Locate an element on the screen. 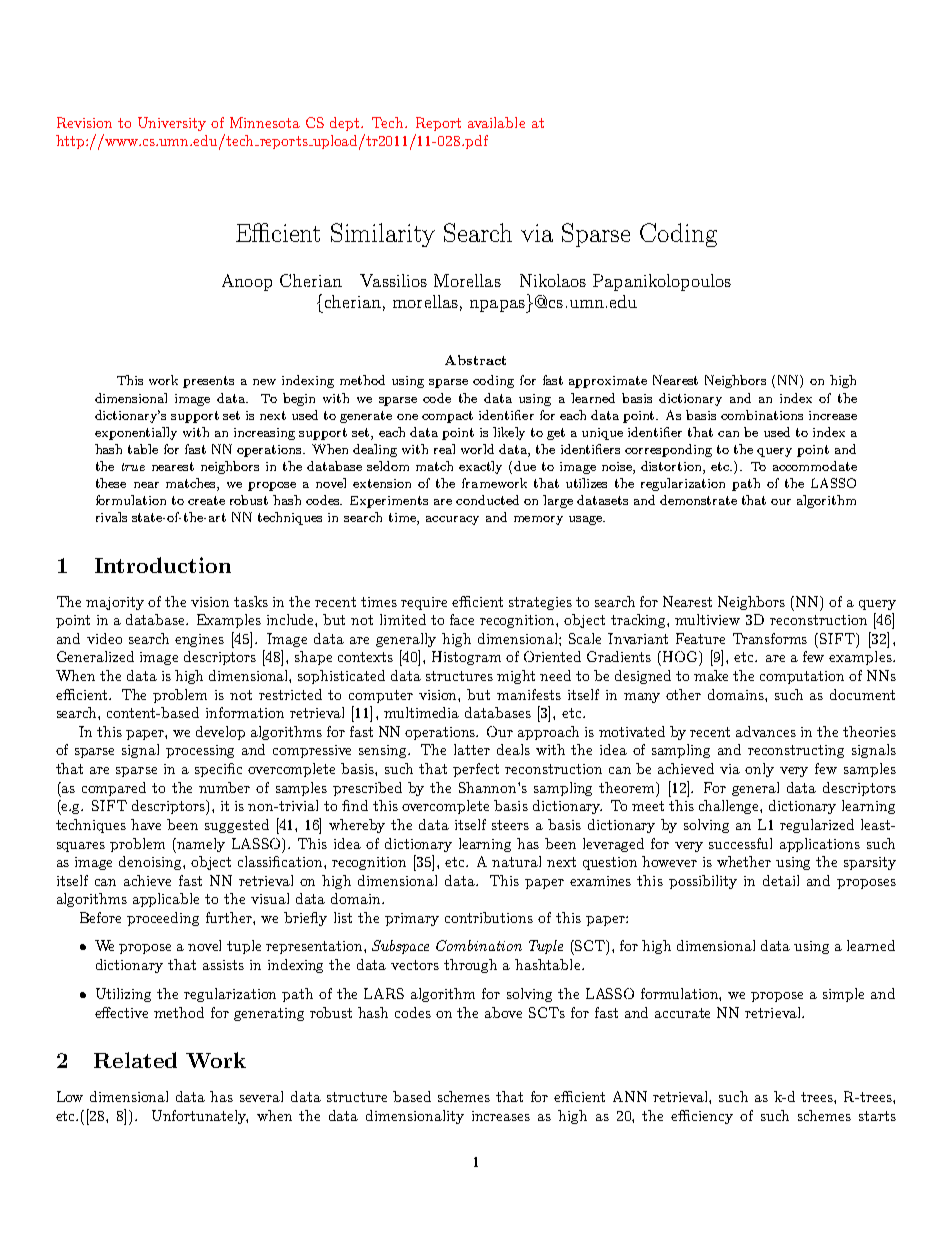 This screenshot has height=1233, width=952. available is located at coordinates (496, 122).
